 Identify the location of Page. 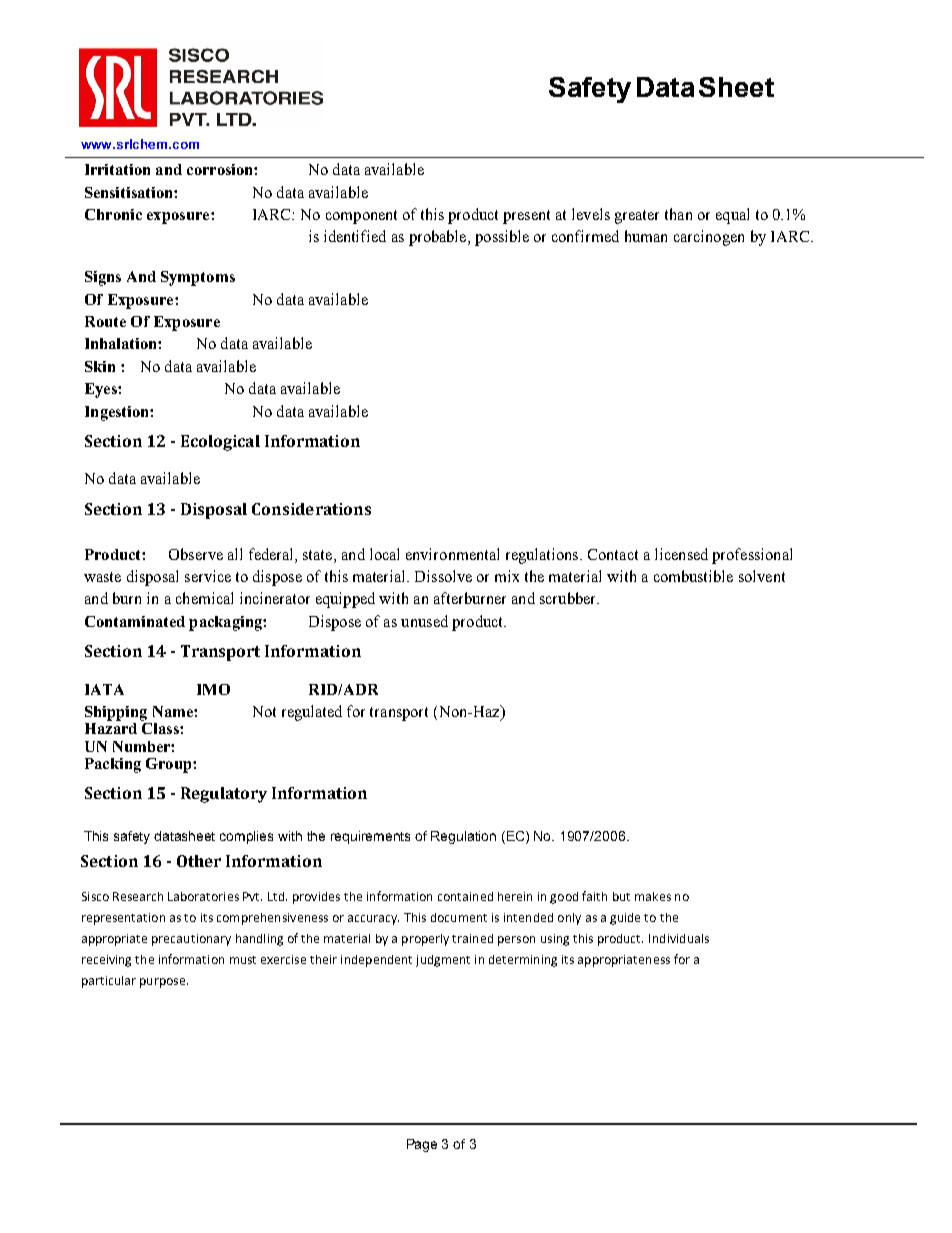
(422, 1145).
